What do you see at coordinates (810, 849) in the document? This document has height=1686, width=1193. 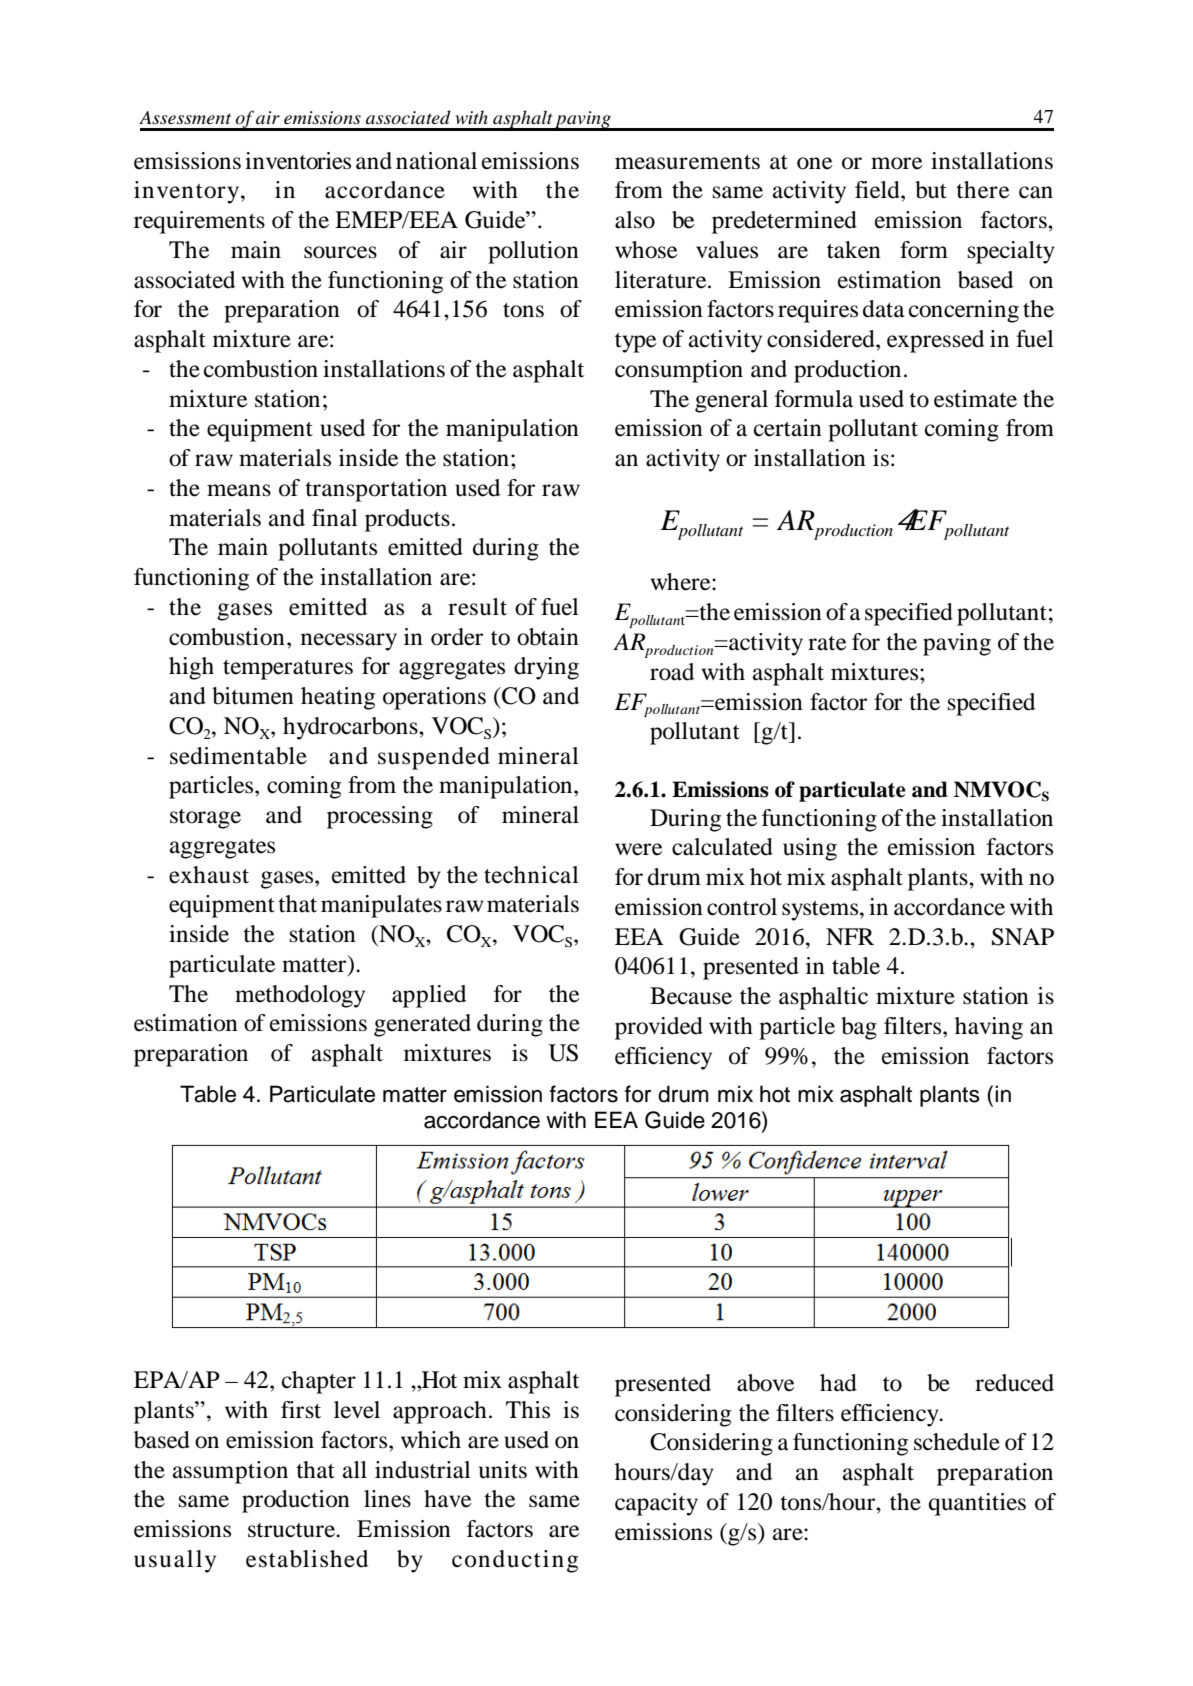 I see `using` at bounding box center [810, 849].
